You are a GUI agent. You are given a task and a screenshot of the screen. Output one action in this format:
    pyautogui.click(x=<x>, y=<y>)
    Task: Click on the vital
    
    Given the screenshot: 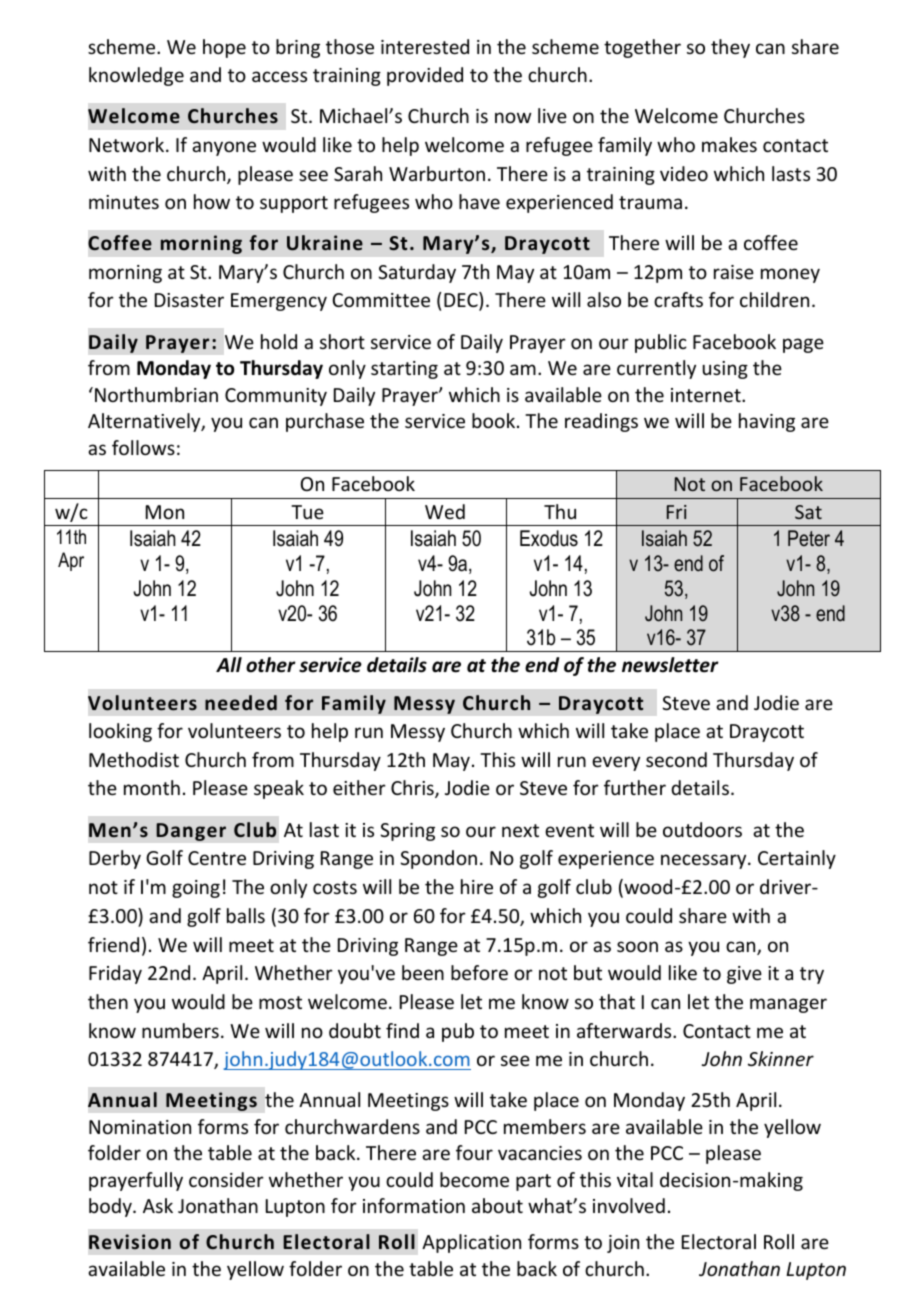 What is the action you would take?
    pyautogui.click(x=635, y=1179)
